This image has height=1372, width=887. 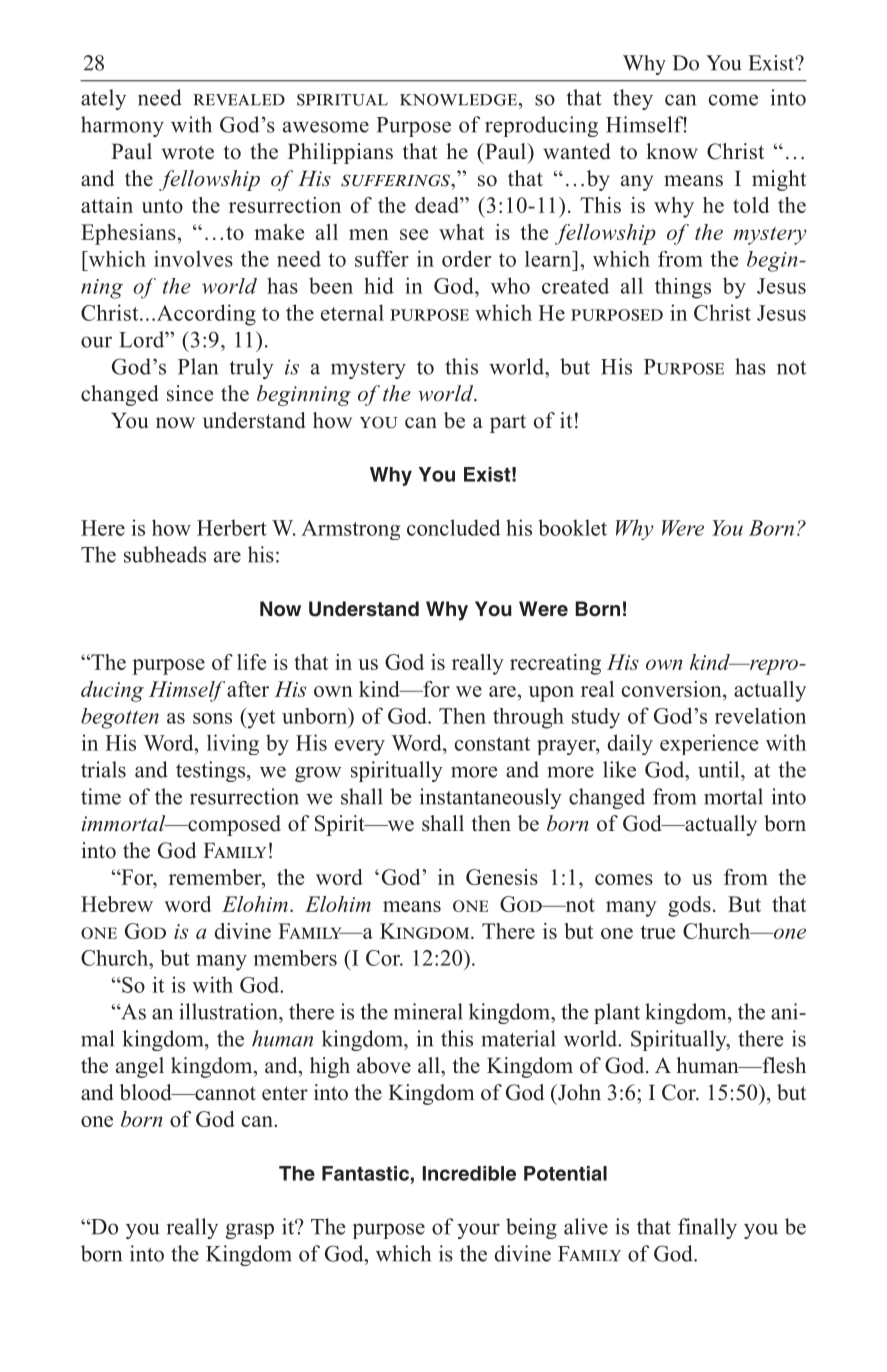 I want to click on instantaneously, so click(x=491, y=798).
